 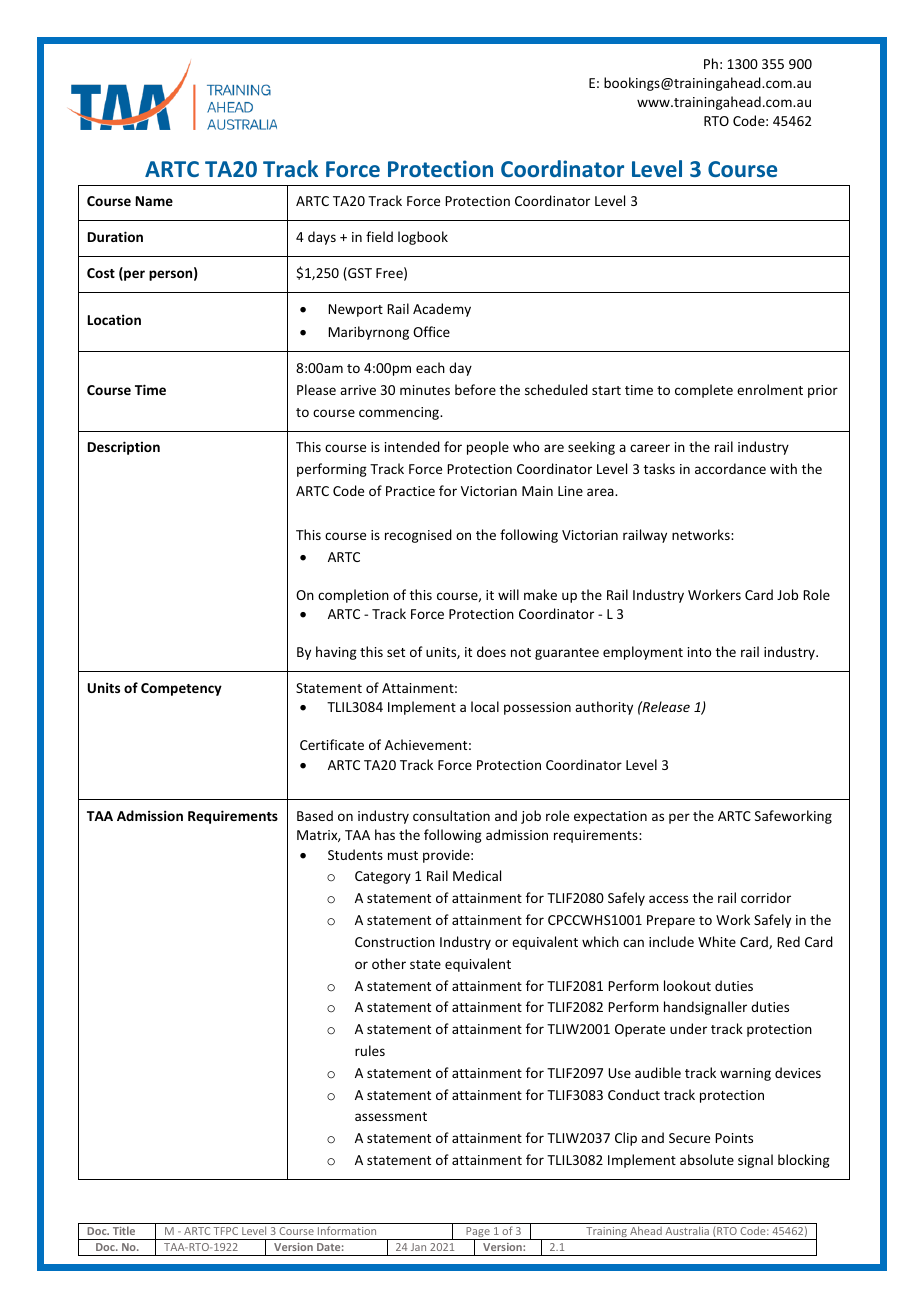 I want to click on rules, so click(x=370, y=1050).
